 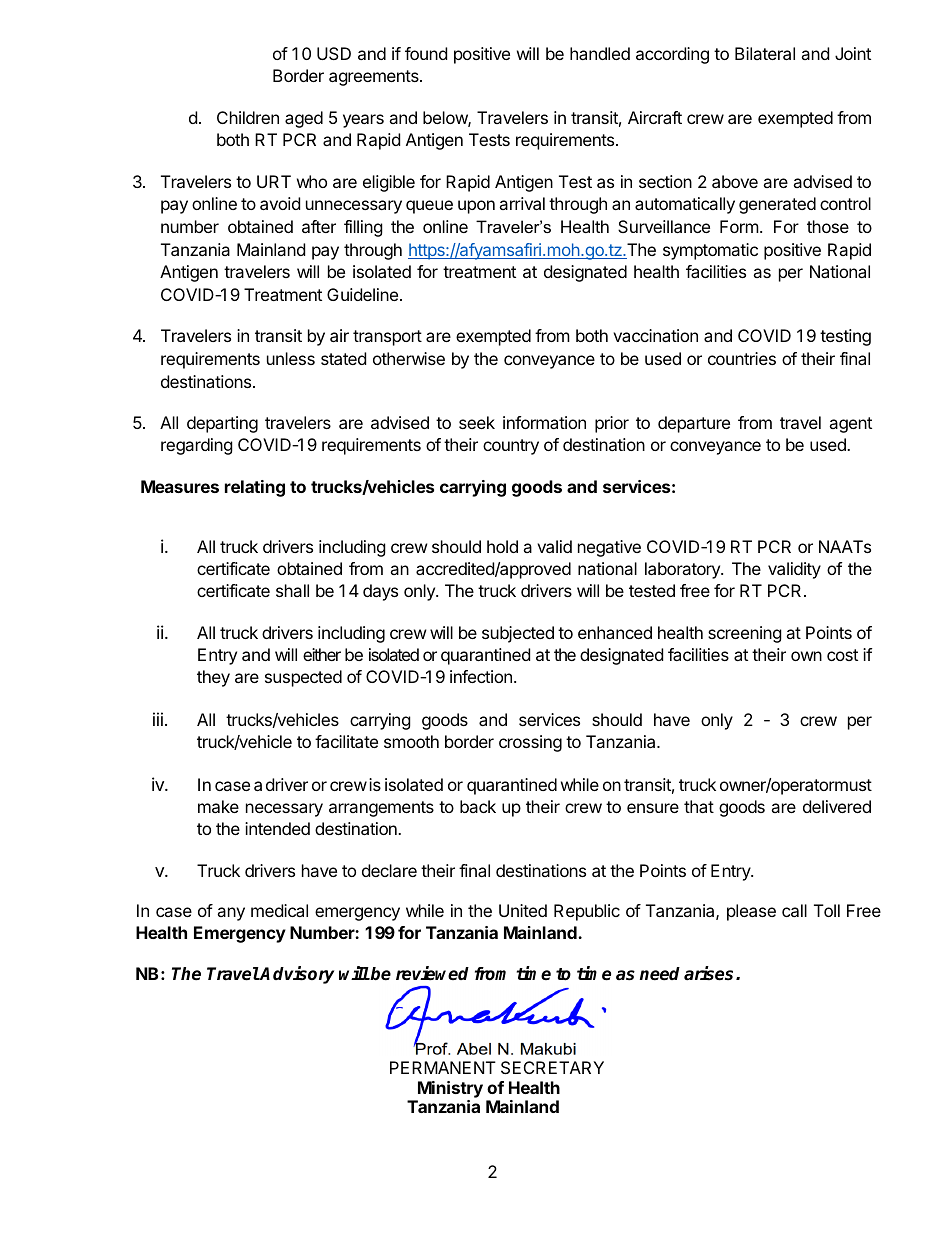 What do you see at coordinates (426, 53) in the document?
I see `found` at bounding box center [426, 53].
